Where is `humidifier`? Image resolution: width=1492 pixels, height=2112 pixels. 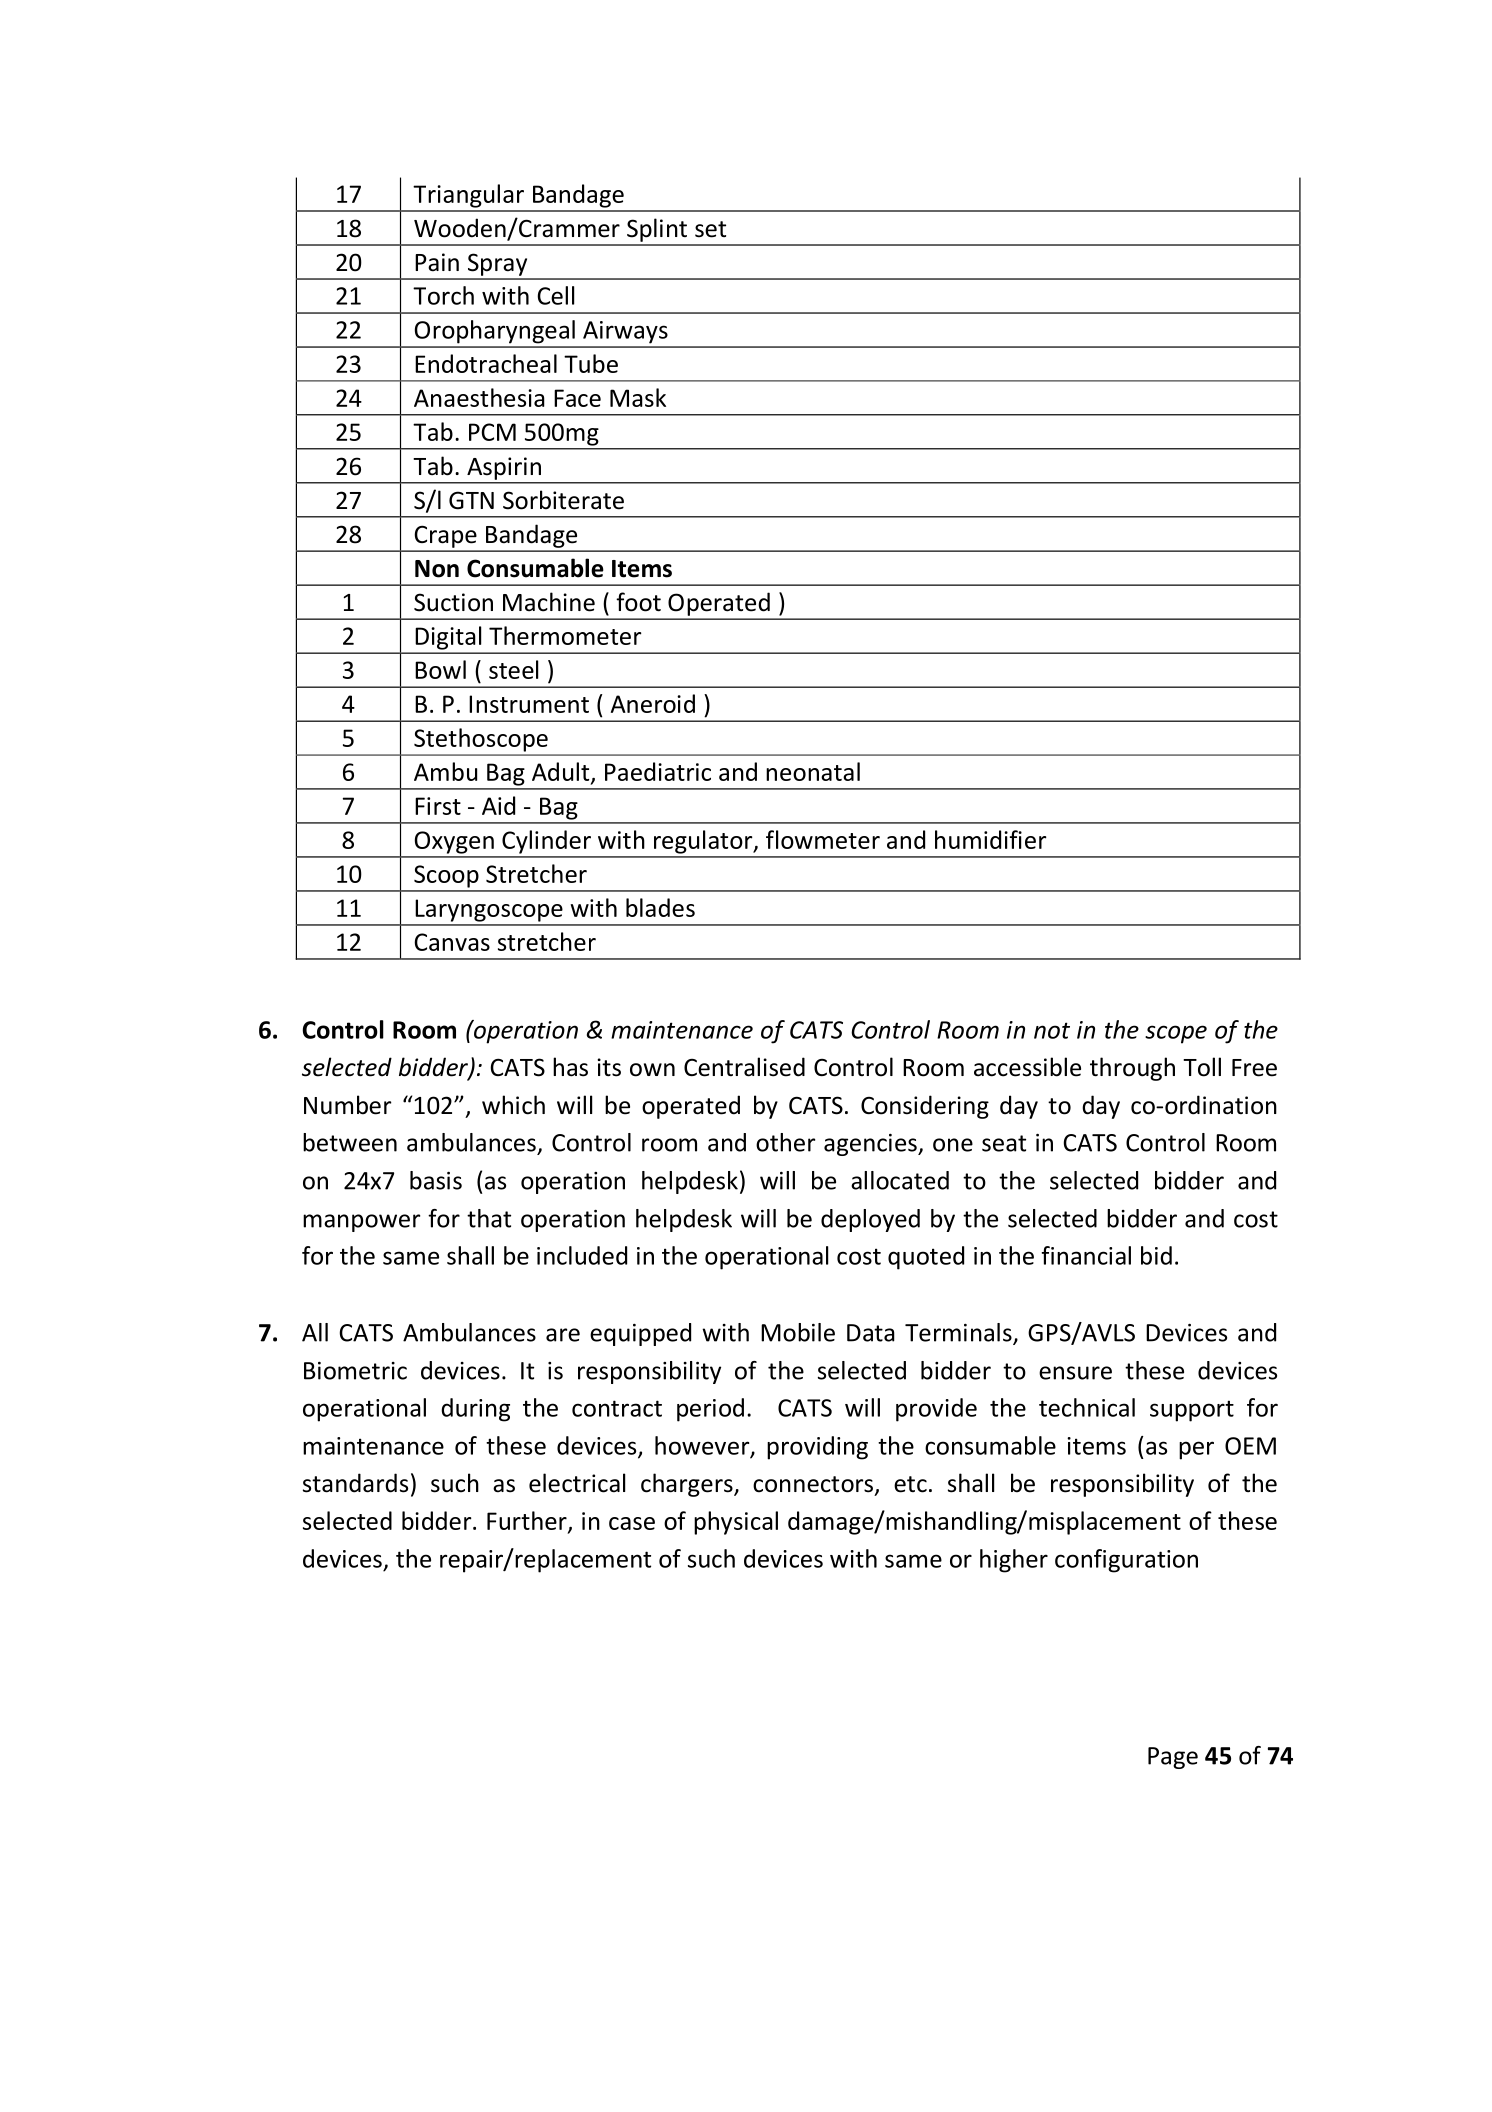 humidifier is located at coordinates (991, 839).
